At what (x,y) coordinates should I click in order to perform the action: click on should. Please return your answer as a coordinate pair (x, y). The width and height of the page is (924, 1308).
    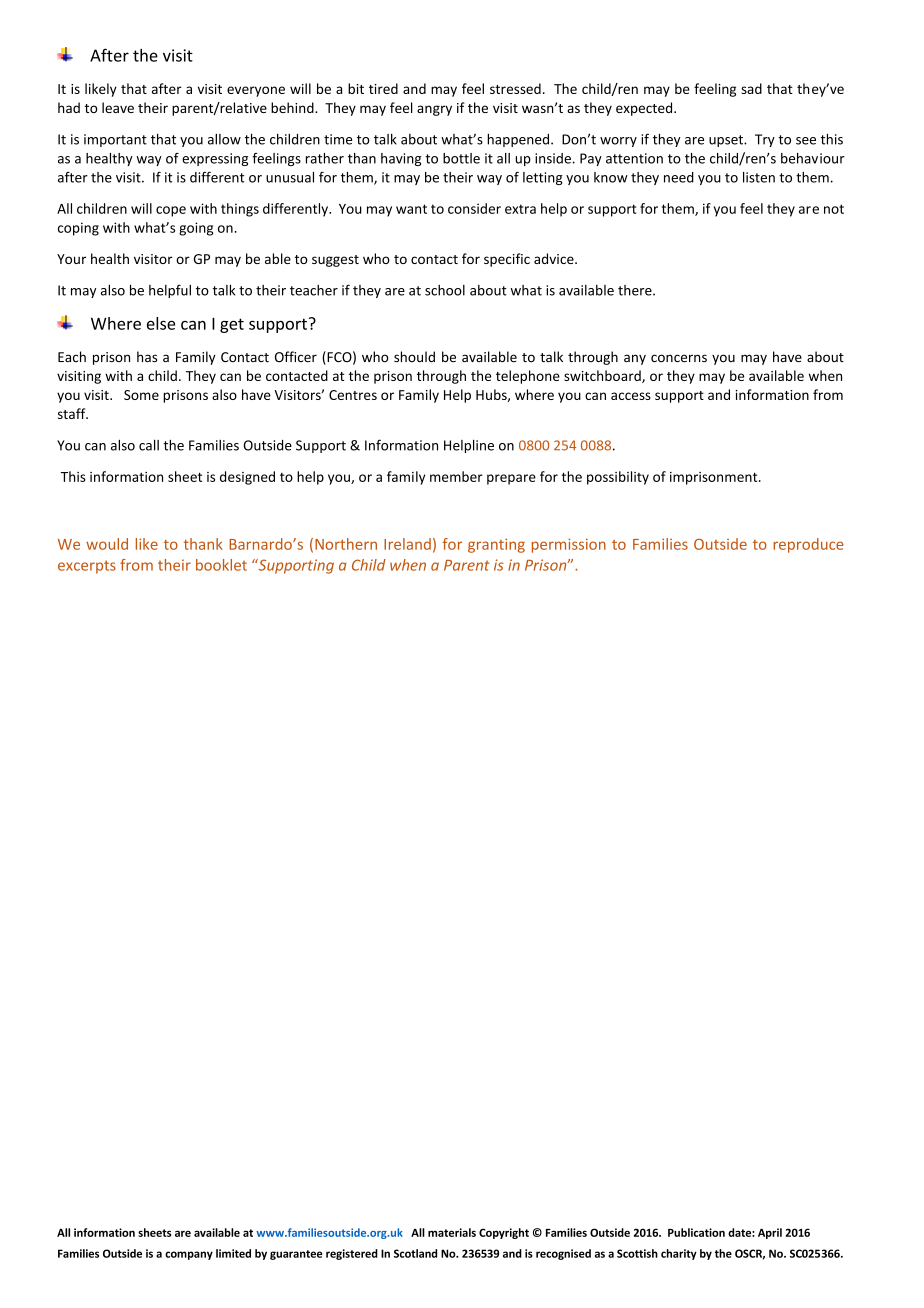
    Looking at the image, I should click on (414, 356).
